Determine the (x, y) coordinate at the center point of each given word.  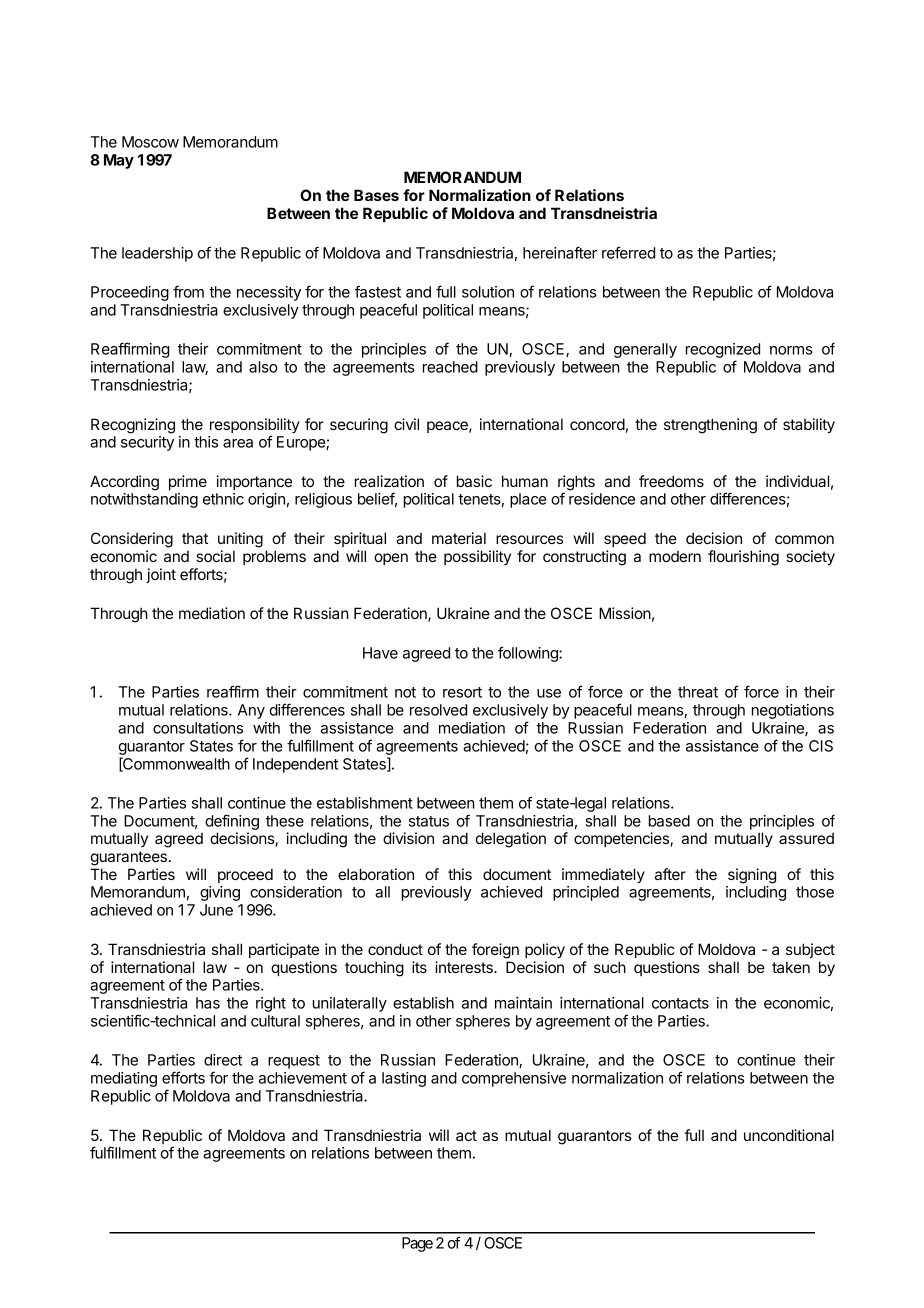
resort (462, 692)
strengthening (710, 426)
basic (474, 481)
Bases (376, 195)
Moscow (150, 142)
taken (791, 967)
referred (628, 252)
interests (465, 967)
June (216, 910)
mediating (124, 1079)
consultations (198, 728)
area (238, 443)
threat (698, 692)
